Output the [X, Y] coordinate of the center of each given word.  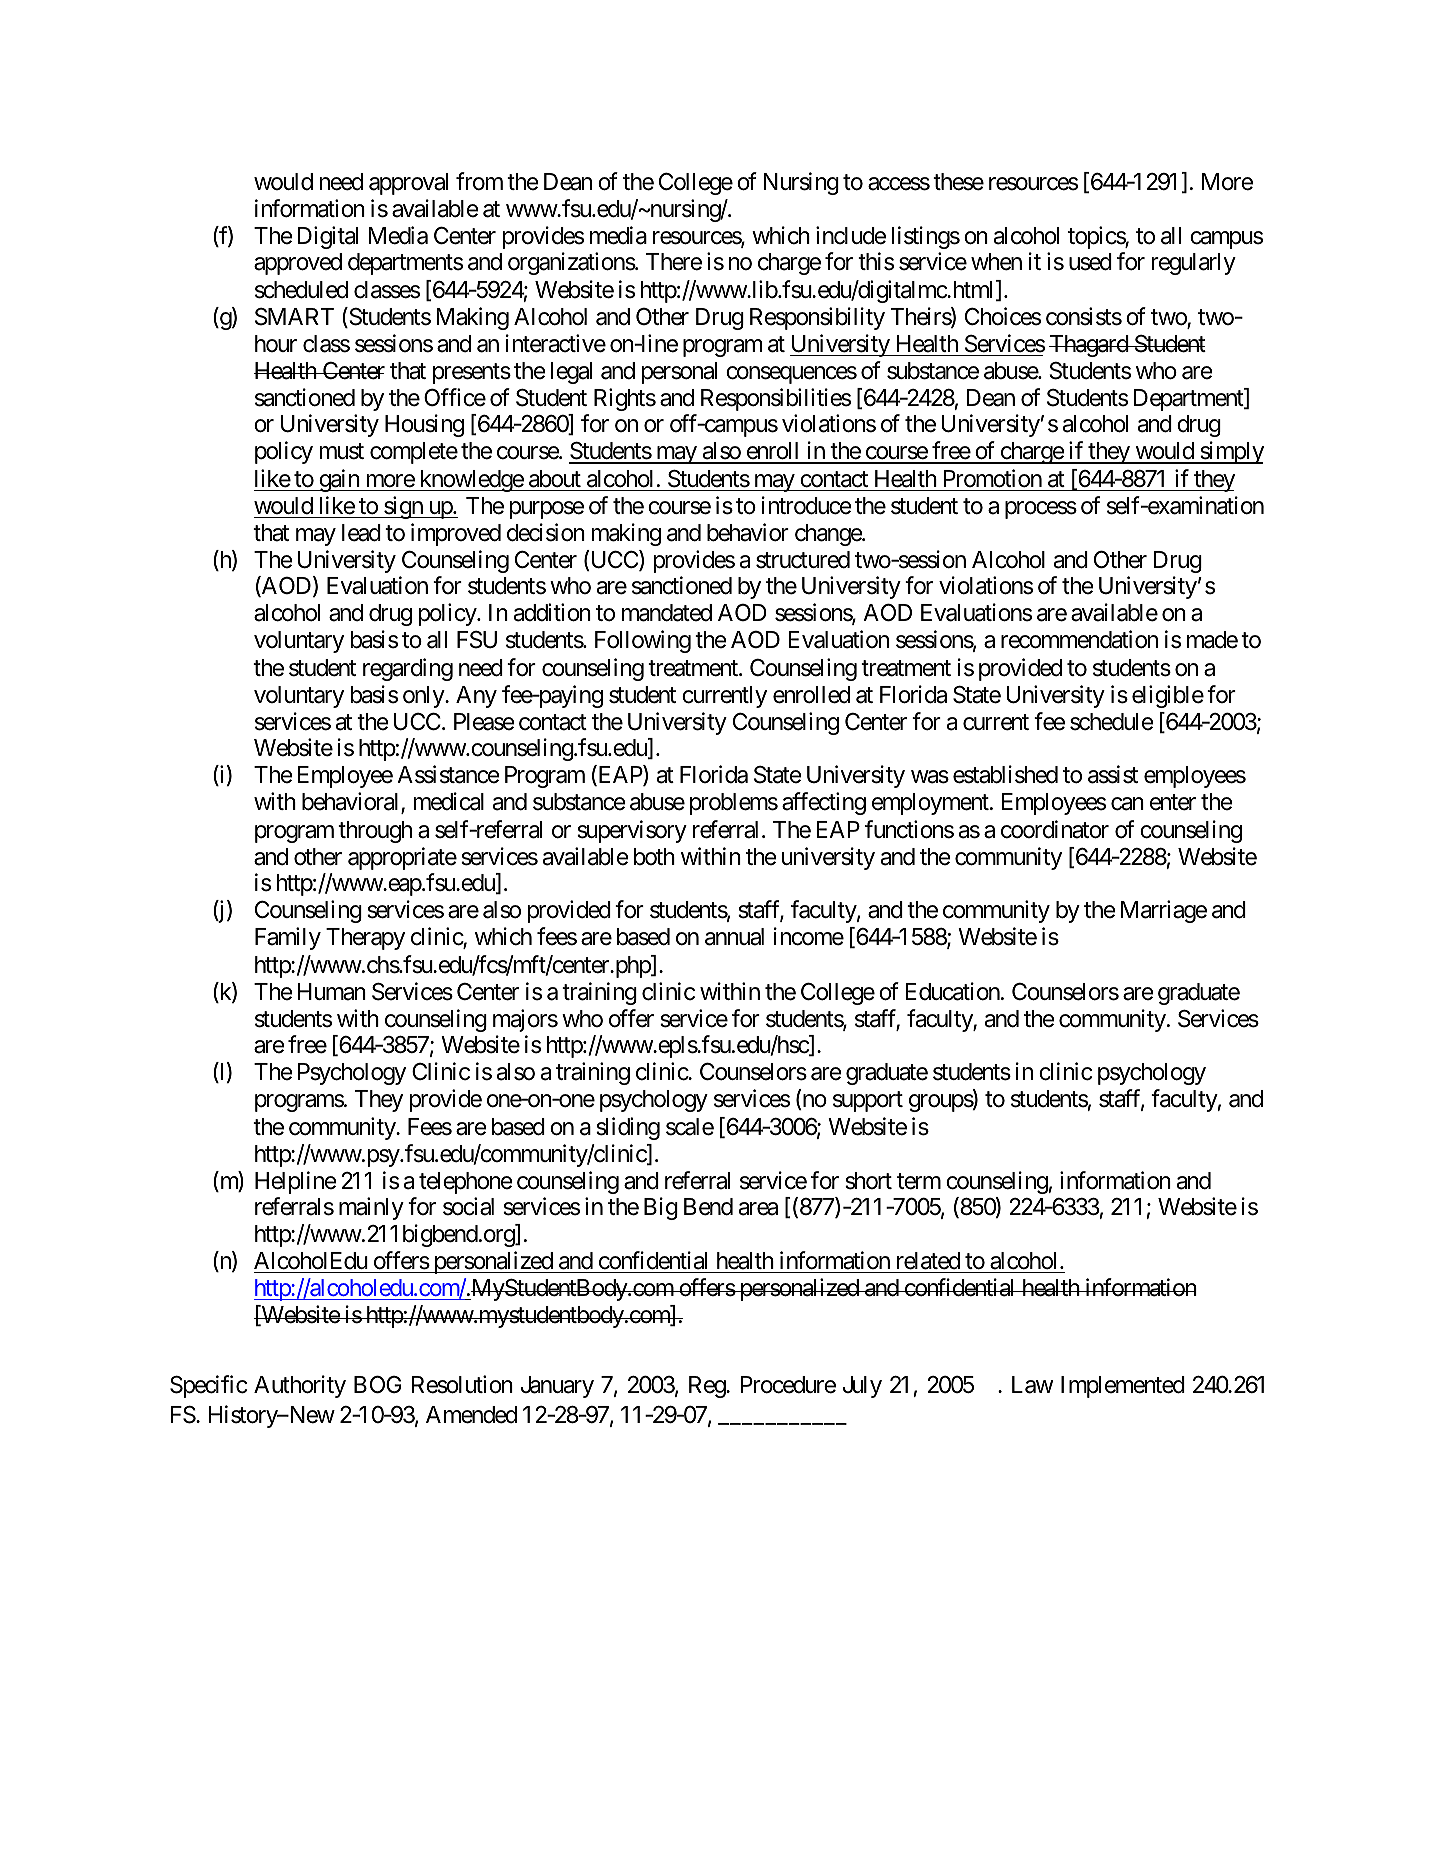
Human [332, 992]
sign [403, 507]
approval [408, 184]
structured [803, 560]
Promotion [992, 478]
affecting [824, 804]
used [1090, 262]
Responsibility [817, 318]
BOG [378, 1384]
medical [449, 802]
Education [952, 991]
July [862, 1387]
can [1127, 804]
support [868, 1102]
